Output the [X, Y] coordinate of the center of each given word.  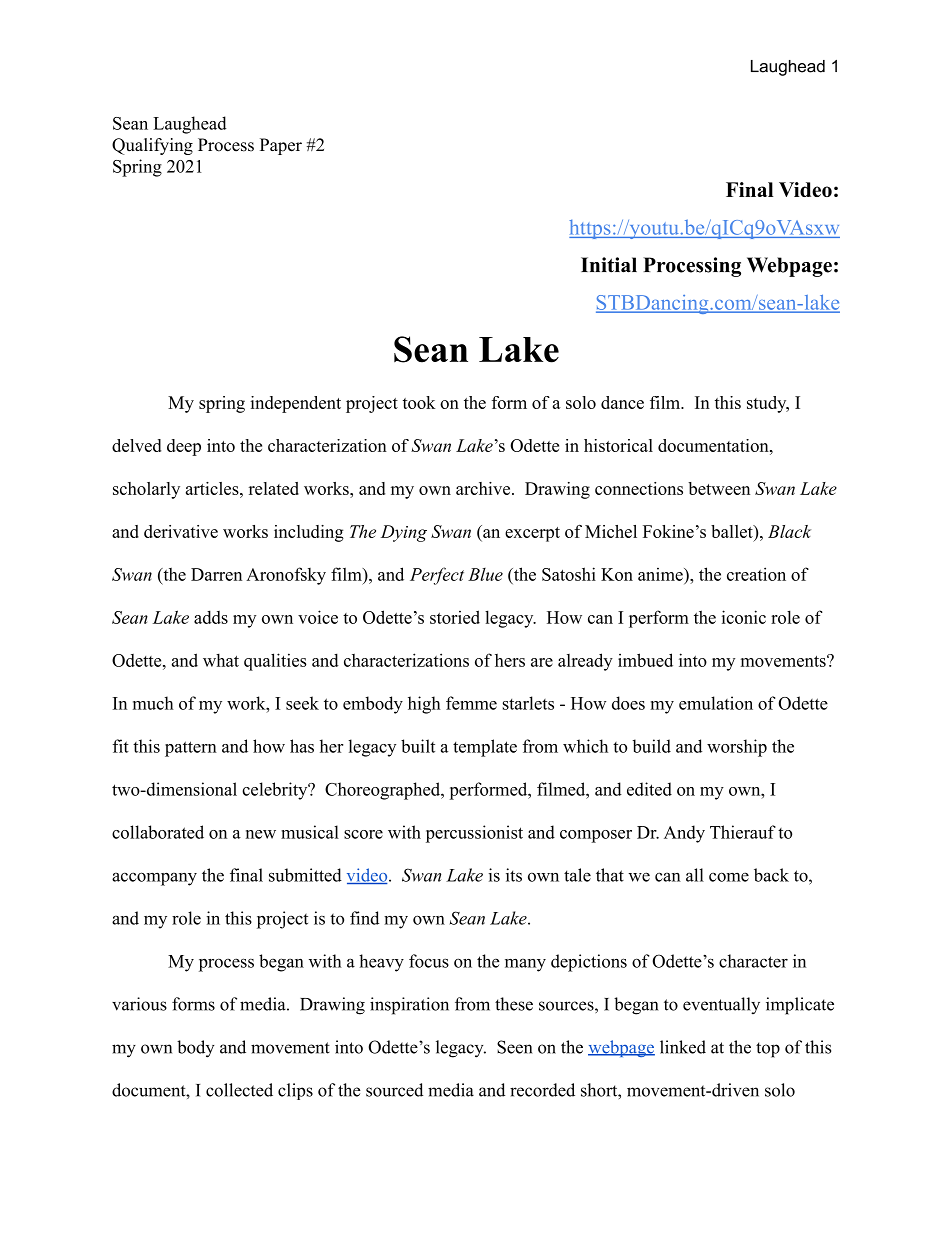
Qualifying [152, 146]
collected [239, 1090]
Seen [514, 1047]
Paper [281, 146]
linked [683, 1047]
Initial [609, 265]
